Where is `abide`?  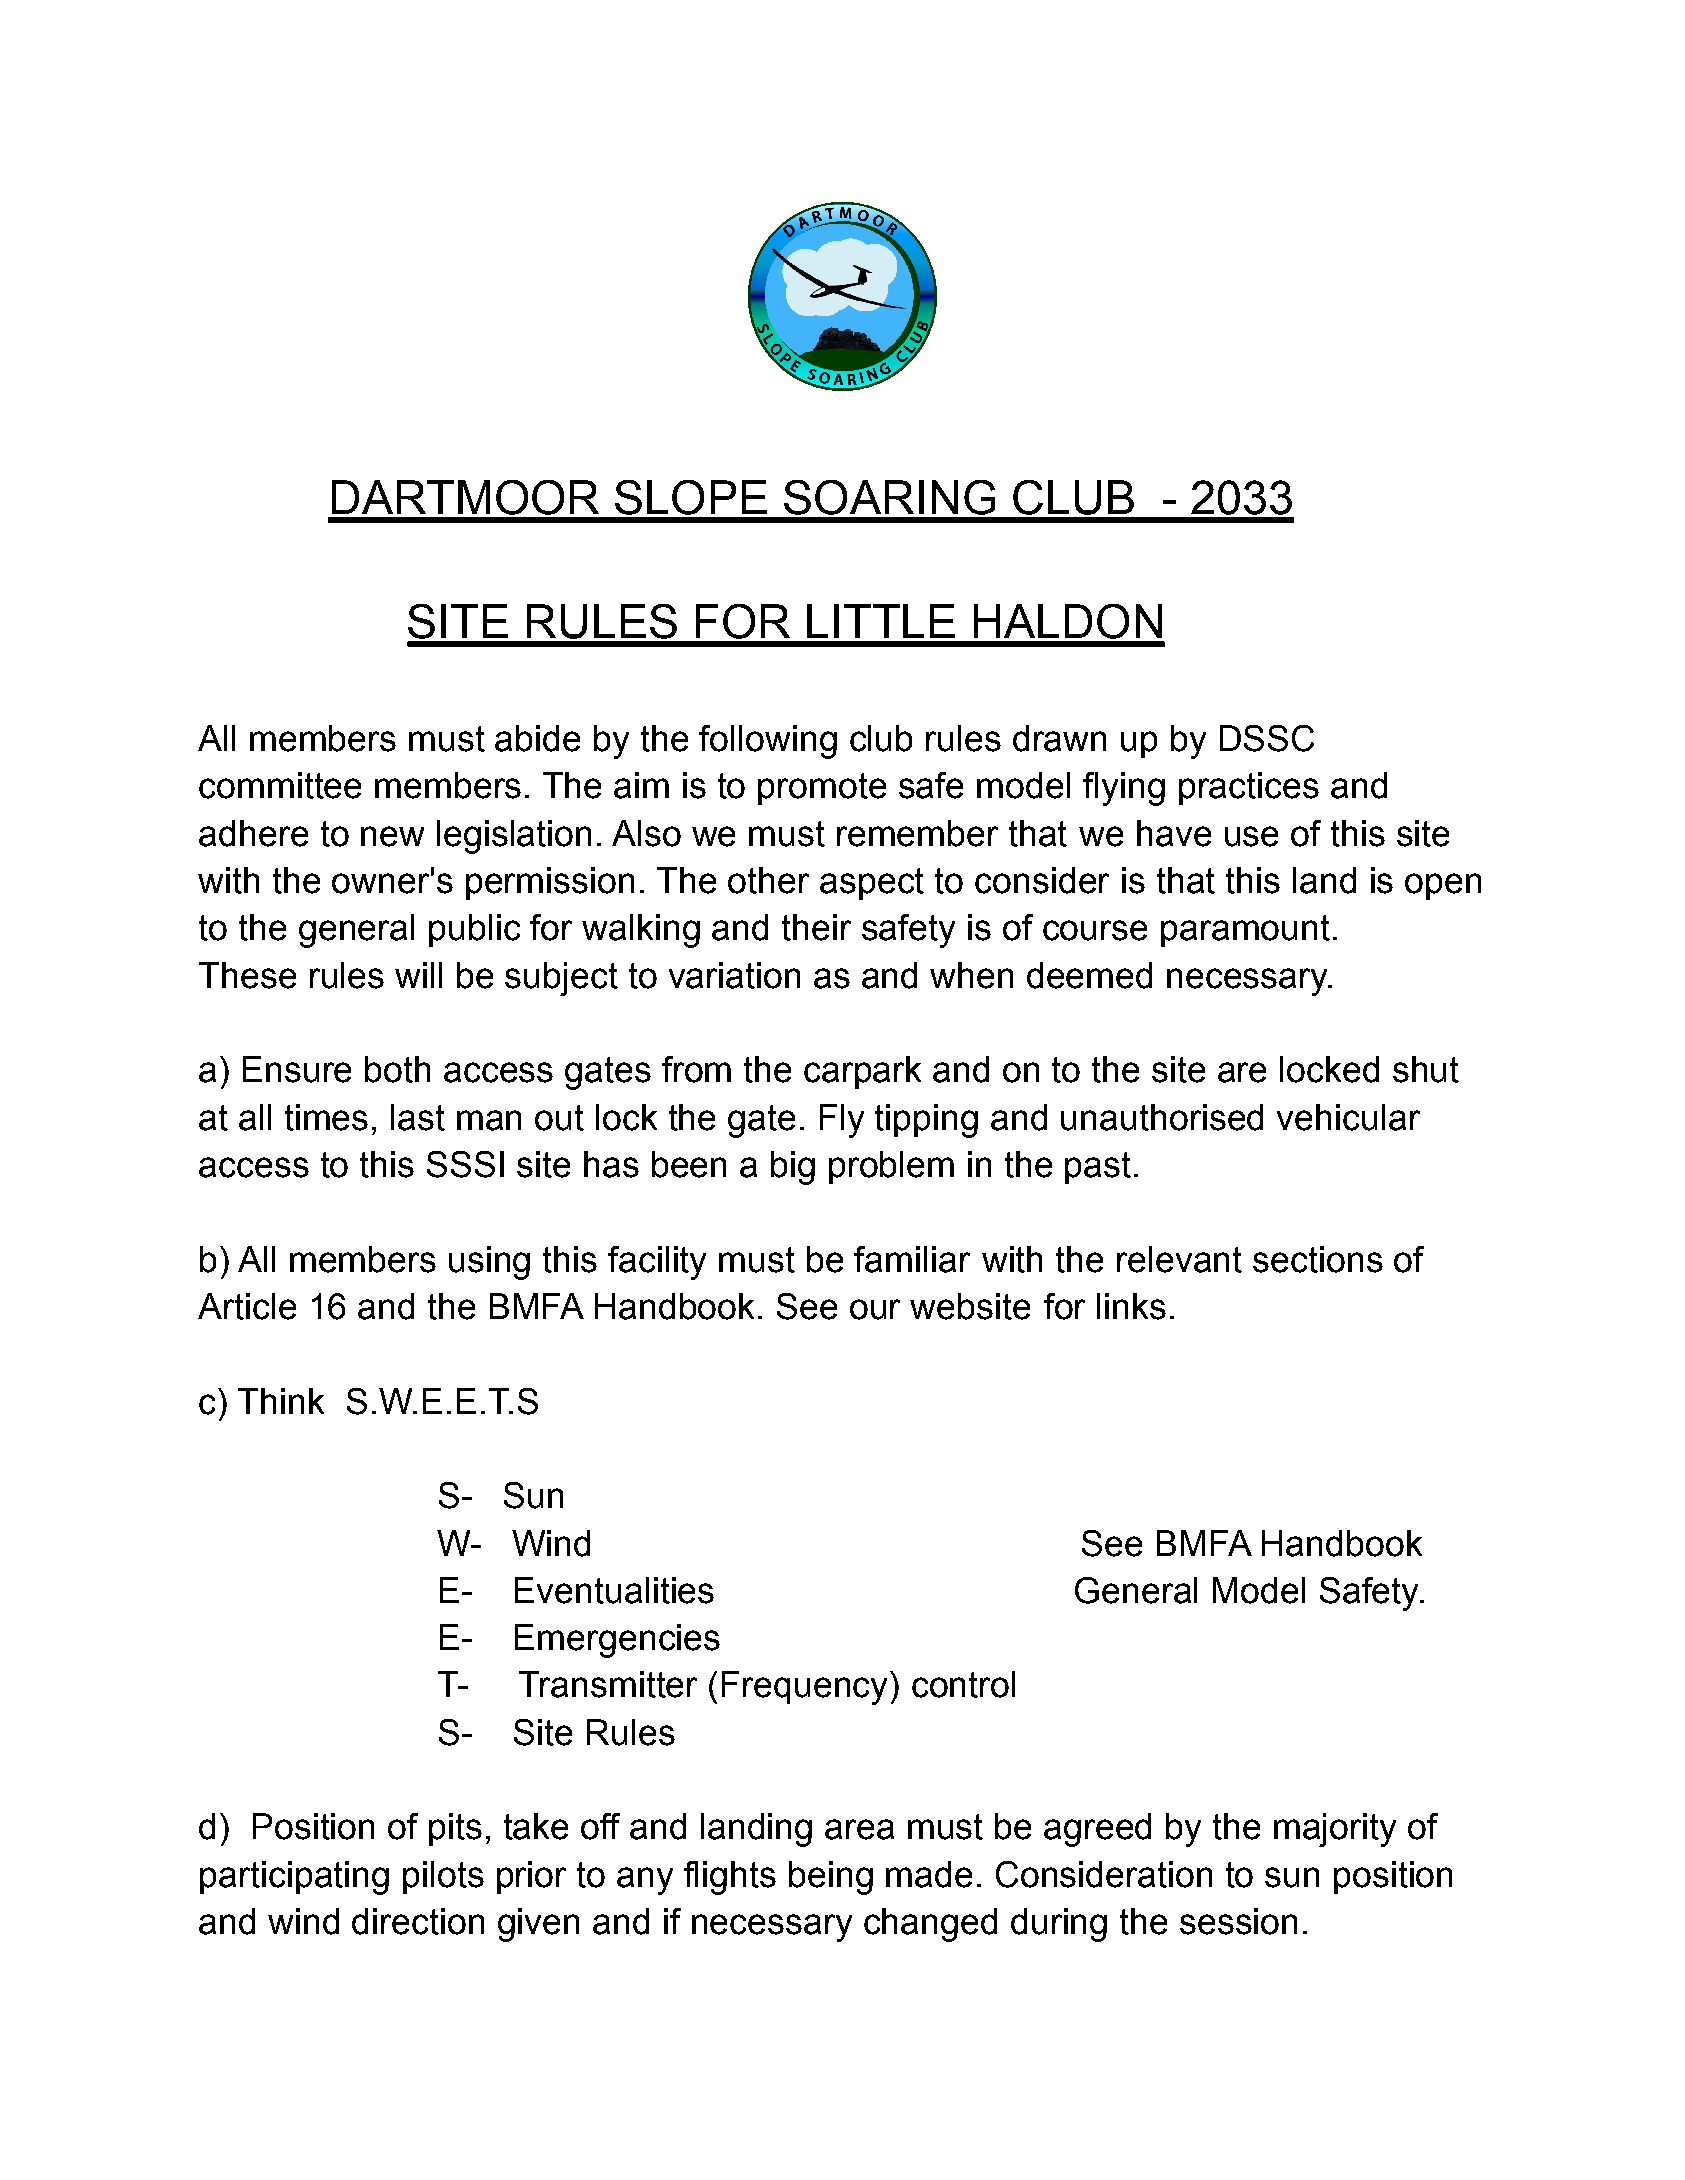 abide is located at coordinates (537, 738).
